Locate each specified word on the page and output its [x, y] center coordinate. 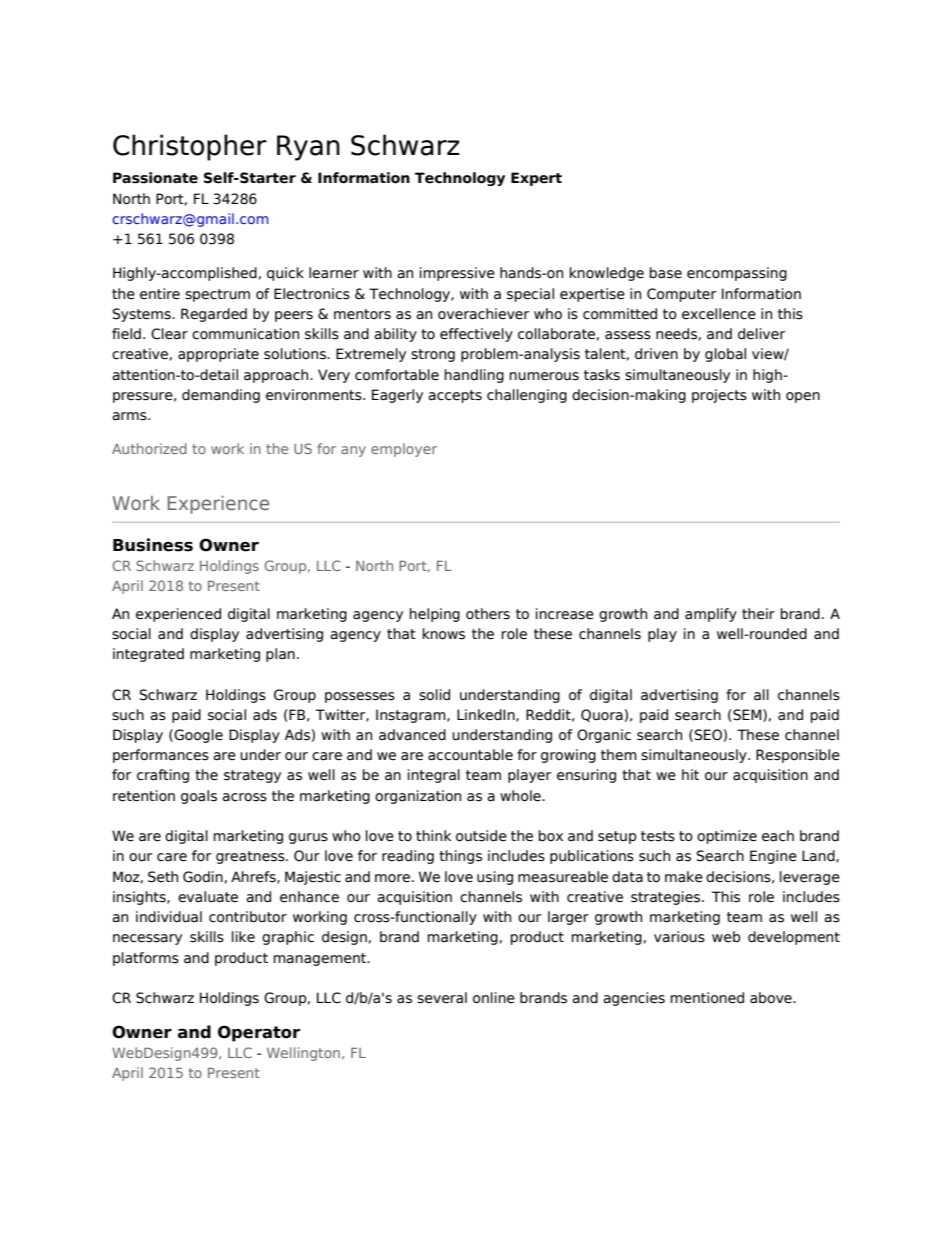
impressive [457, 274]
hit [690, 774]
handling [474, 376]
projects [719, 396]
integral [434, 776]
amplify [711, 615]
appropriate [218, 355]
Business [153, 545]
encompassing [737, 274]
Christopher [190, 147]
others [488, 614]
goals [199, 797]
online [494, 998]
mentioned [707, 998]
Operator [259, 1033]
